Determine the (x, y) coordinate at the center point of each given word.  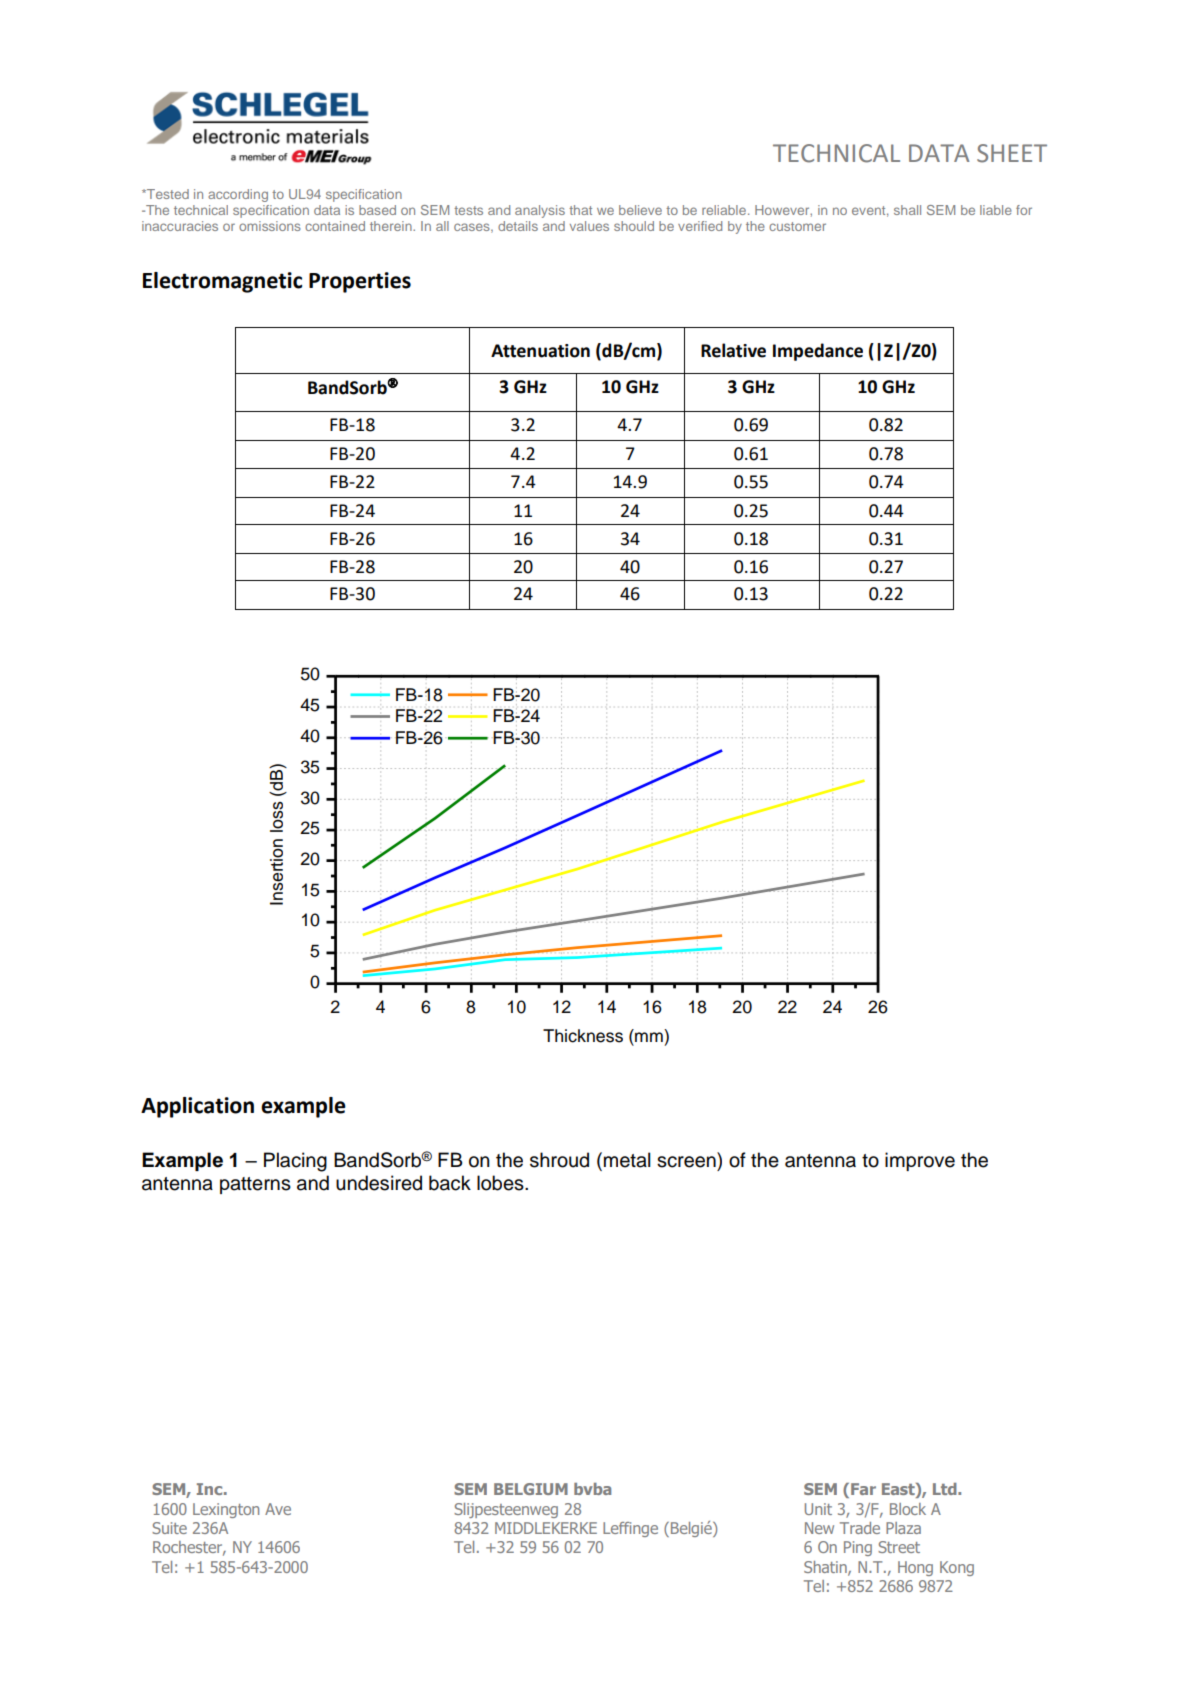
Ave (278, 1509)
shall (907, 210)
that (580, 210)
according (238, 195)
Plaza (903, 1528)
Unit (818, 1509)
